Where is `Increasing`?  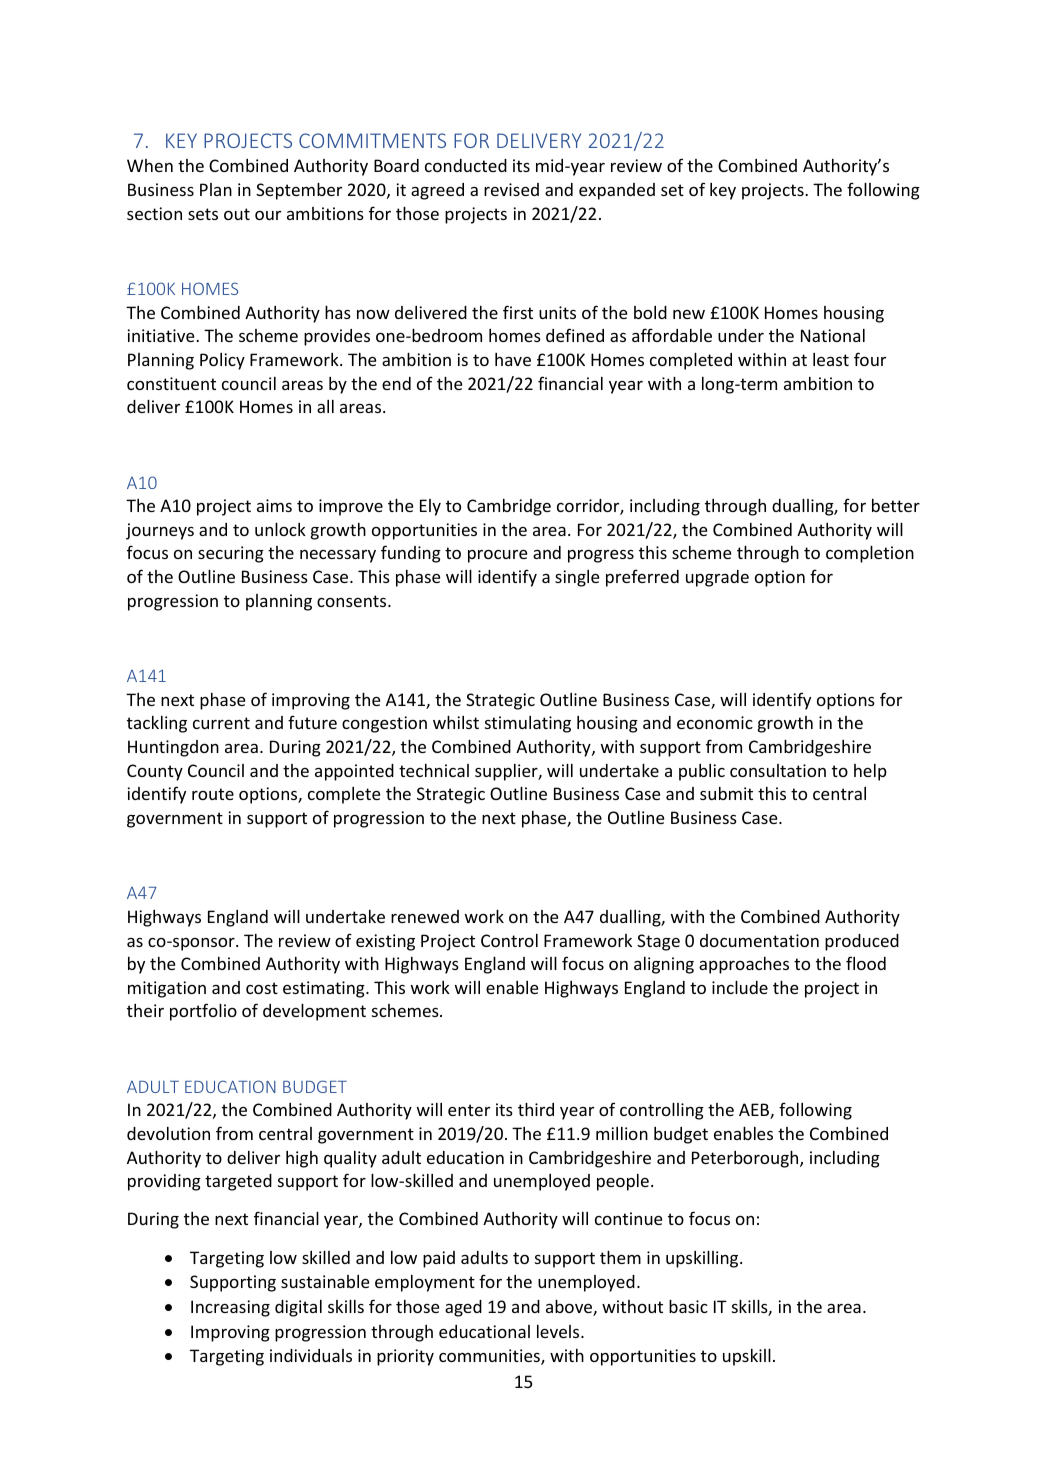 Increasing is located at coordinates (230, 1308).
